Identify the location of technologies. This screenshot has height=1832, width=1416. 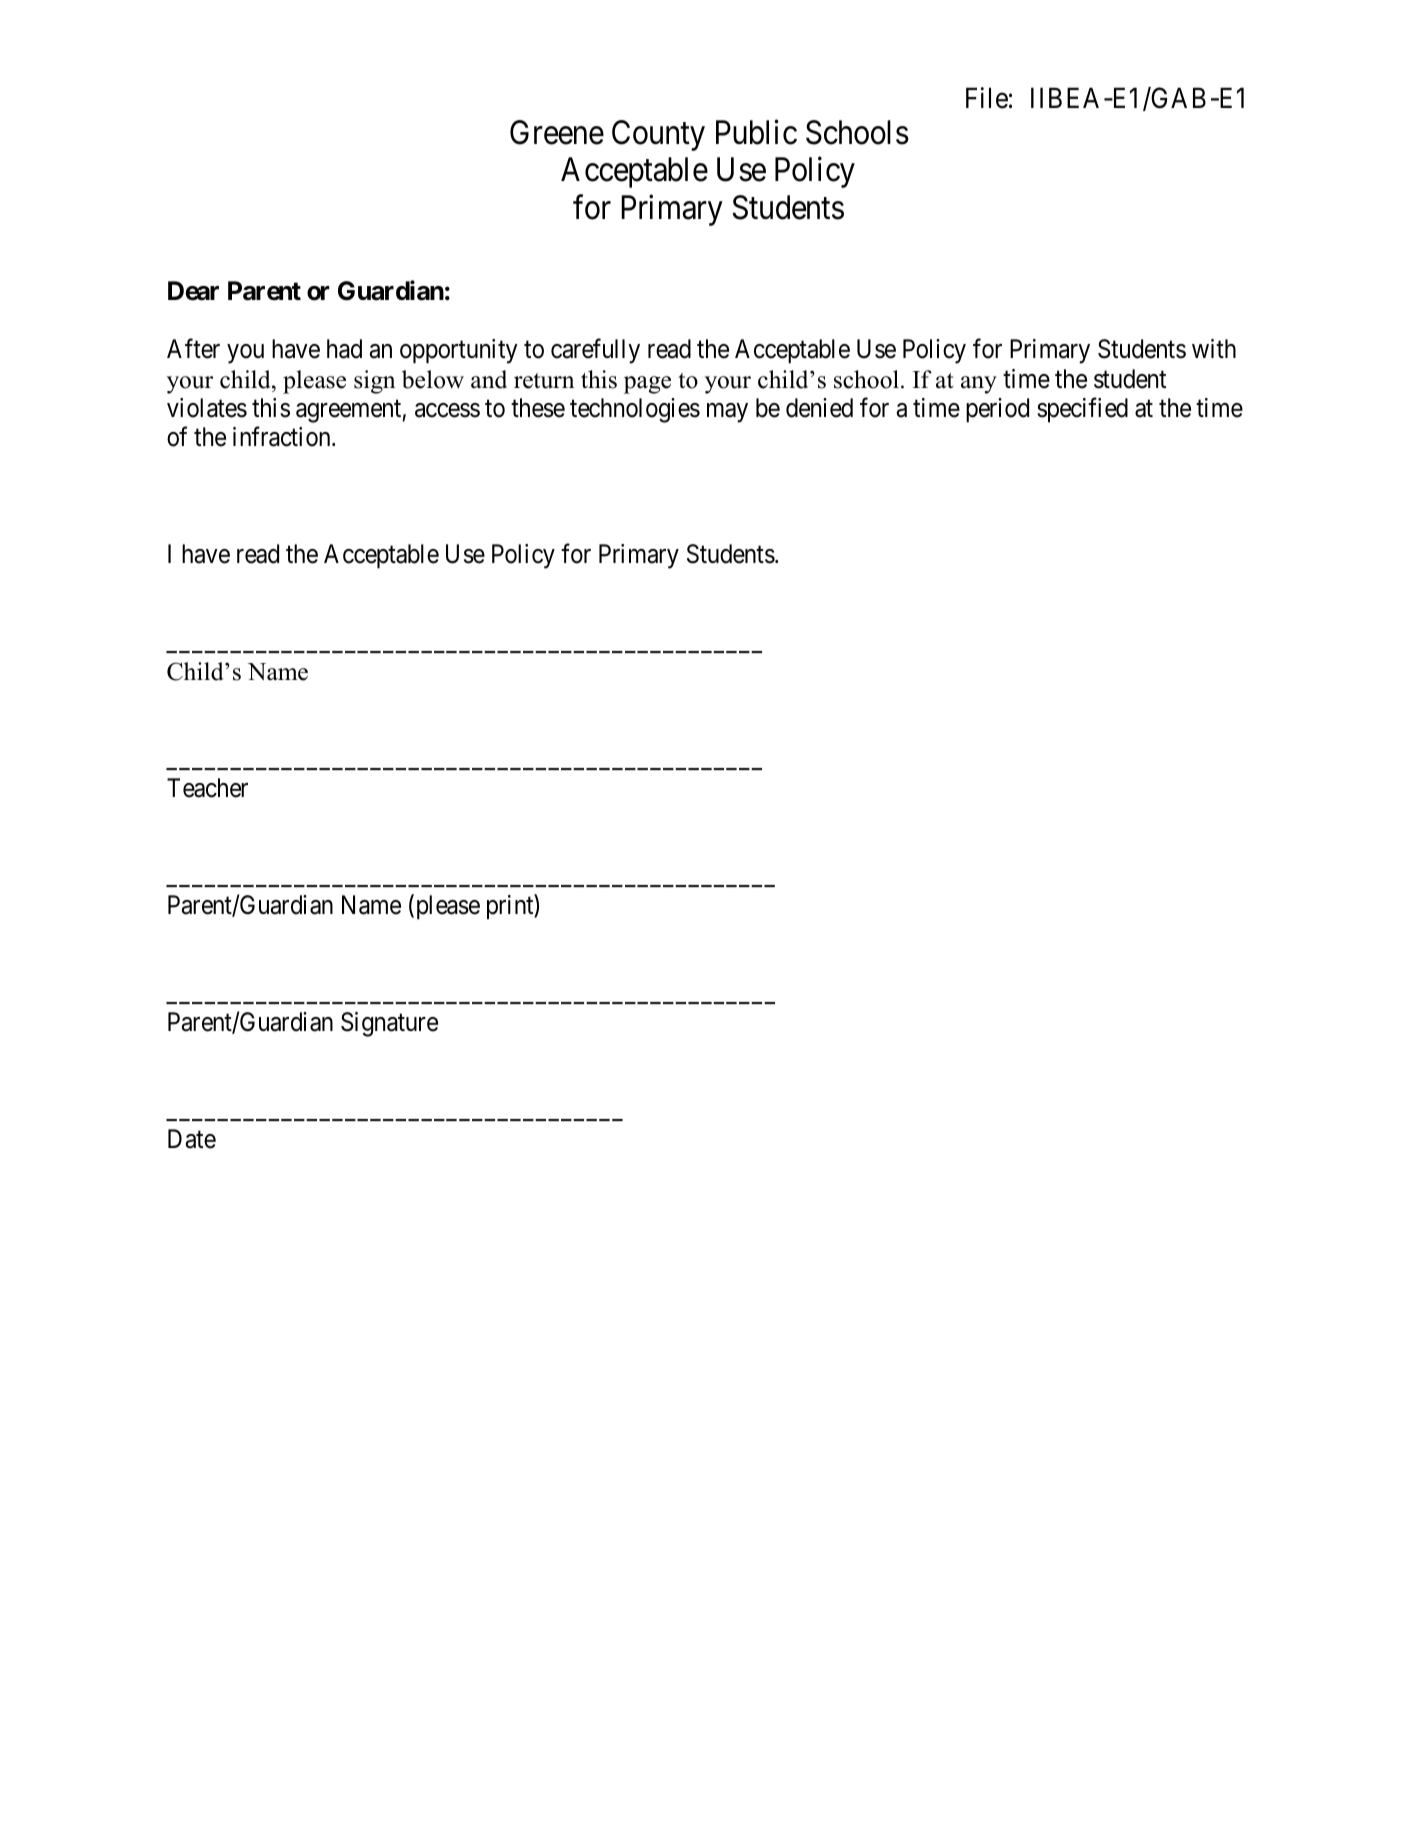
(635, 410).
